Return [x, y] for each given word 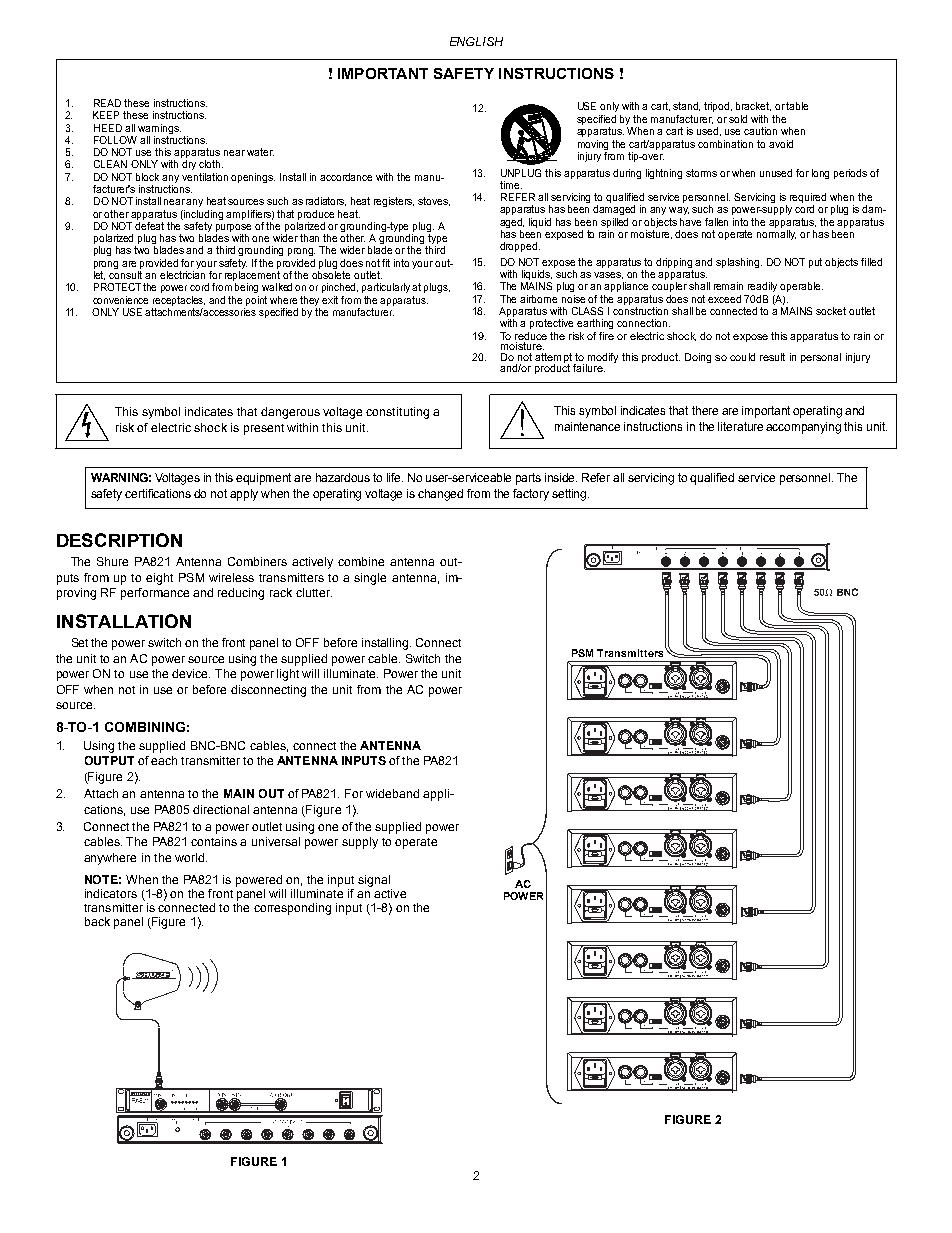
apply [244, 495]
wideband [392, 793]
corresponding [292, 909]
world [191, 857]
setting [570, 495]
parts [528, 479]
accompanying [803, 428]
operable [801, 287]
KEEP [106, 115]
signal [374, 881]
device [191, 673]
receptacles [179, 301]
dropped [520, 247]
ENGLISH [476, 41]
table [797, 106]
